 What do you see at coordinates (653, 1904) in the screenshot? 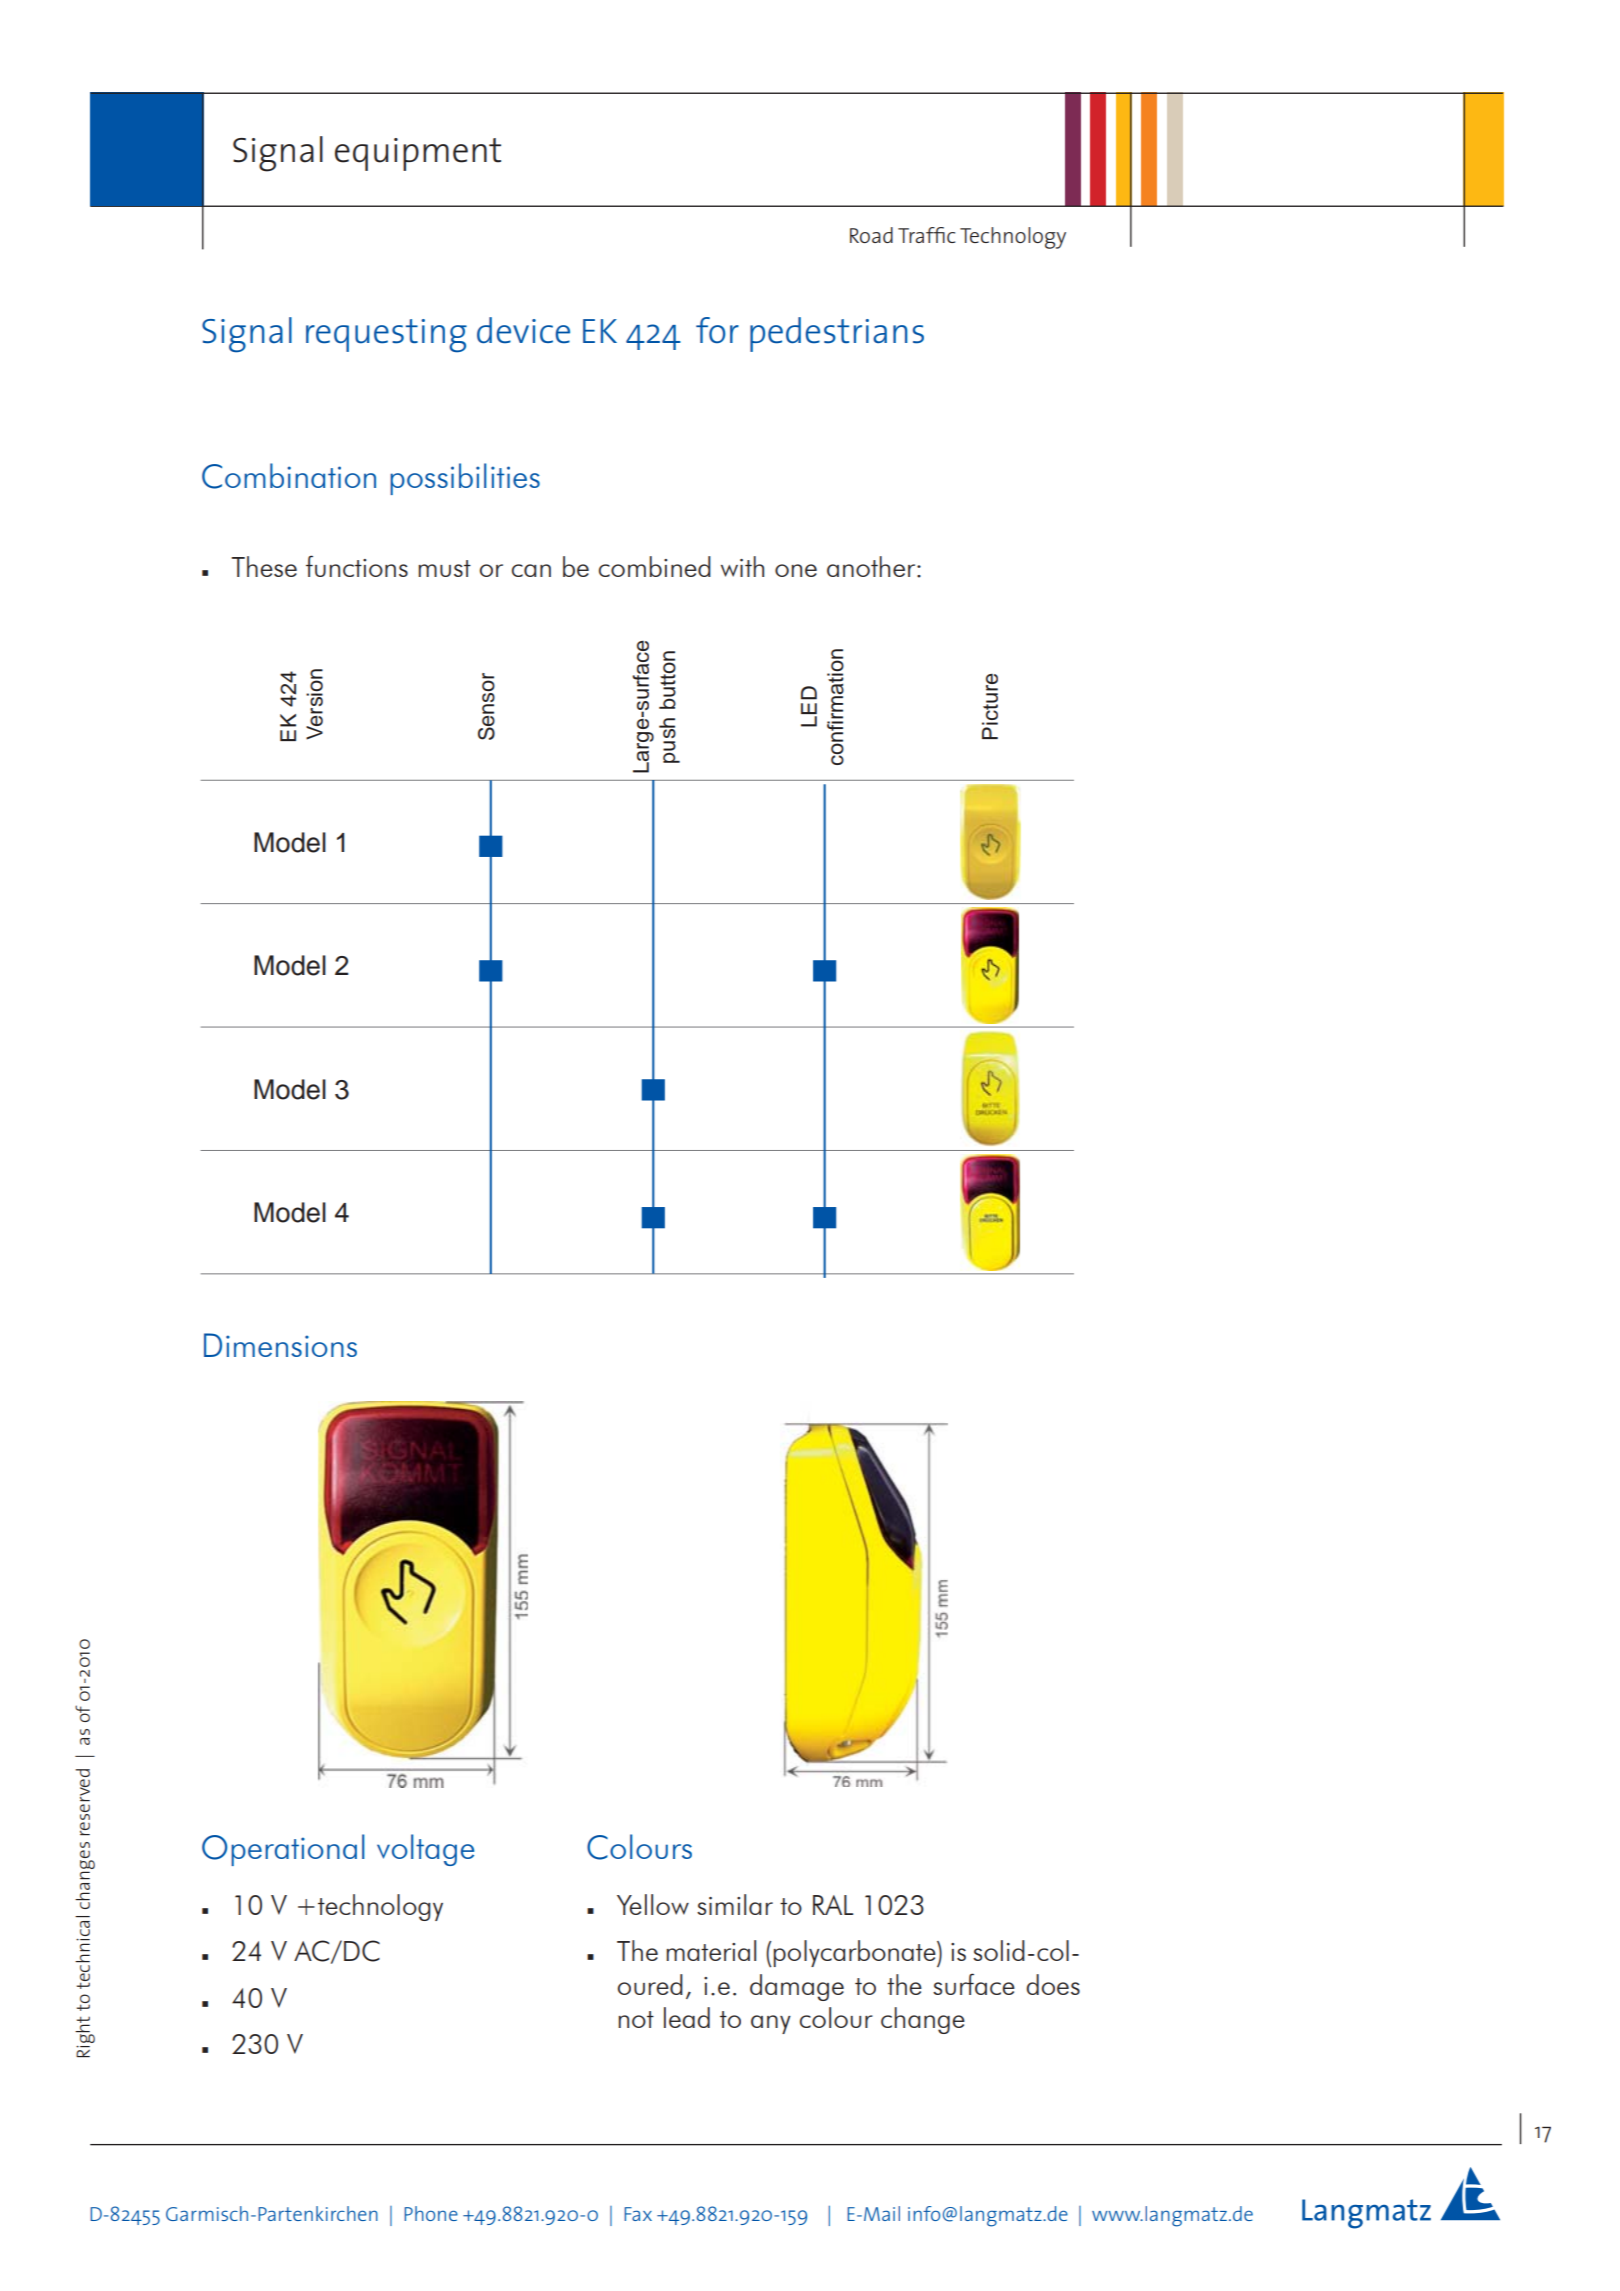
I see `Yellow` at bounding box center [653, 1904].
